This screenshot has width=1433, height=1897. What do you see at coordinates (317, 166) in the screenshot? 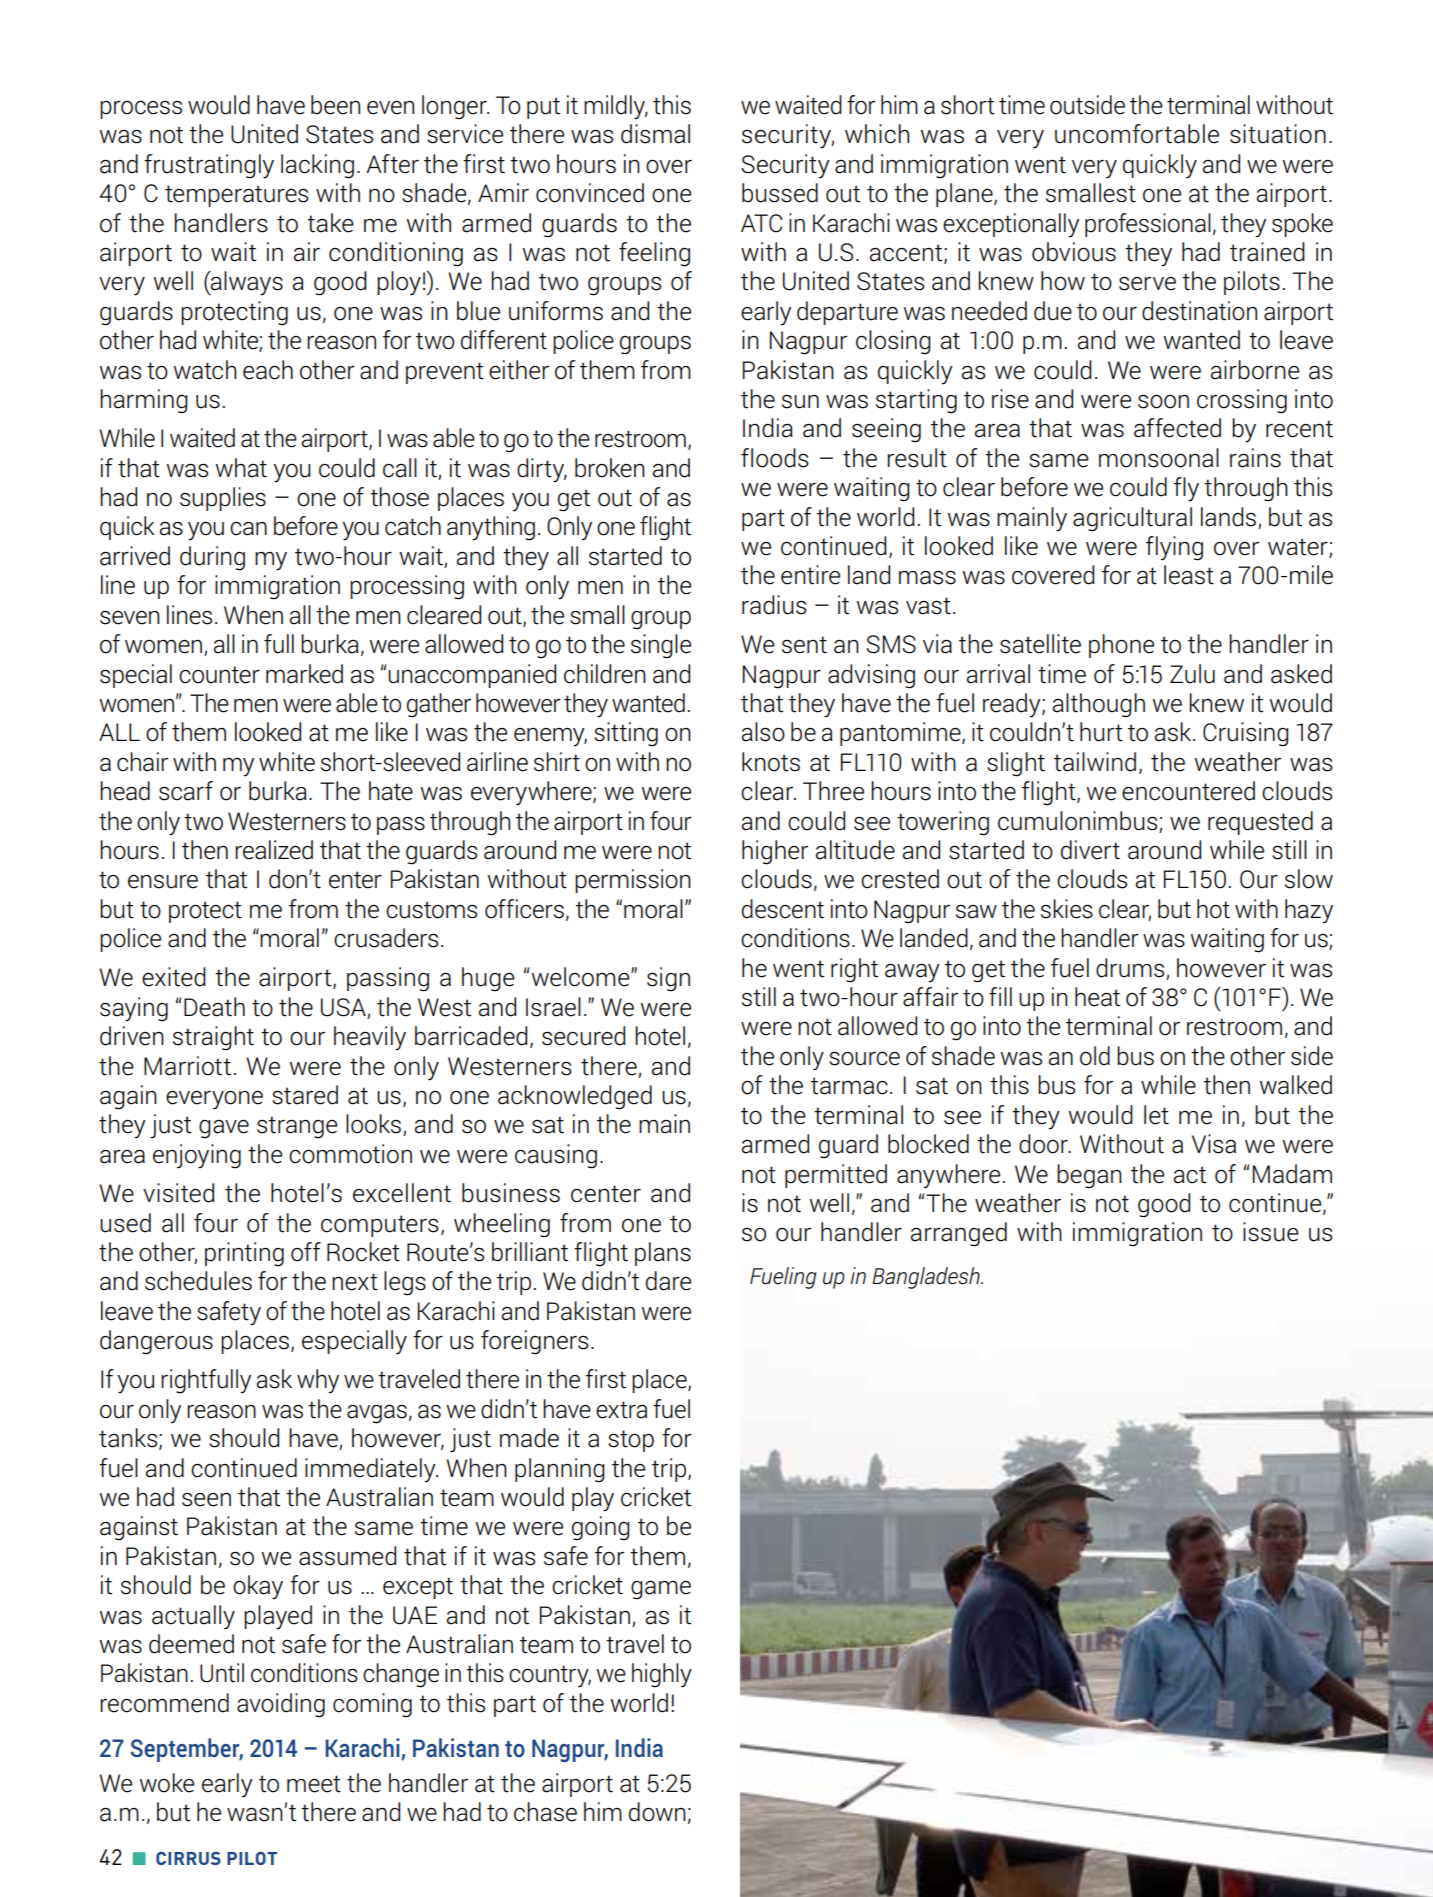
I see `lacking` at bounding box center [317, 166].
